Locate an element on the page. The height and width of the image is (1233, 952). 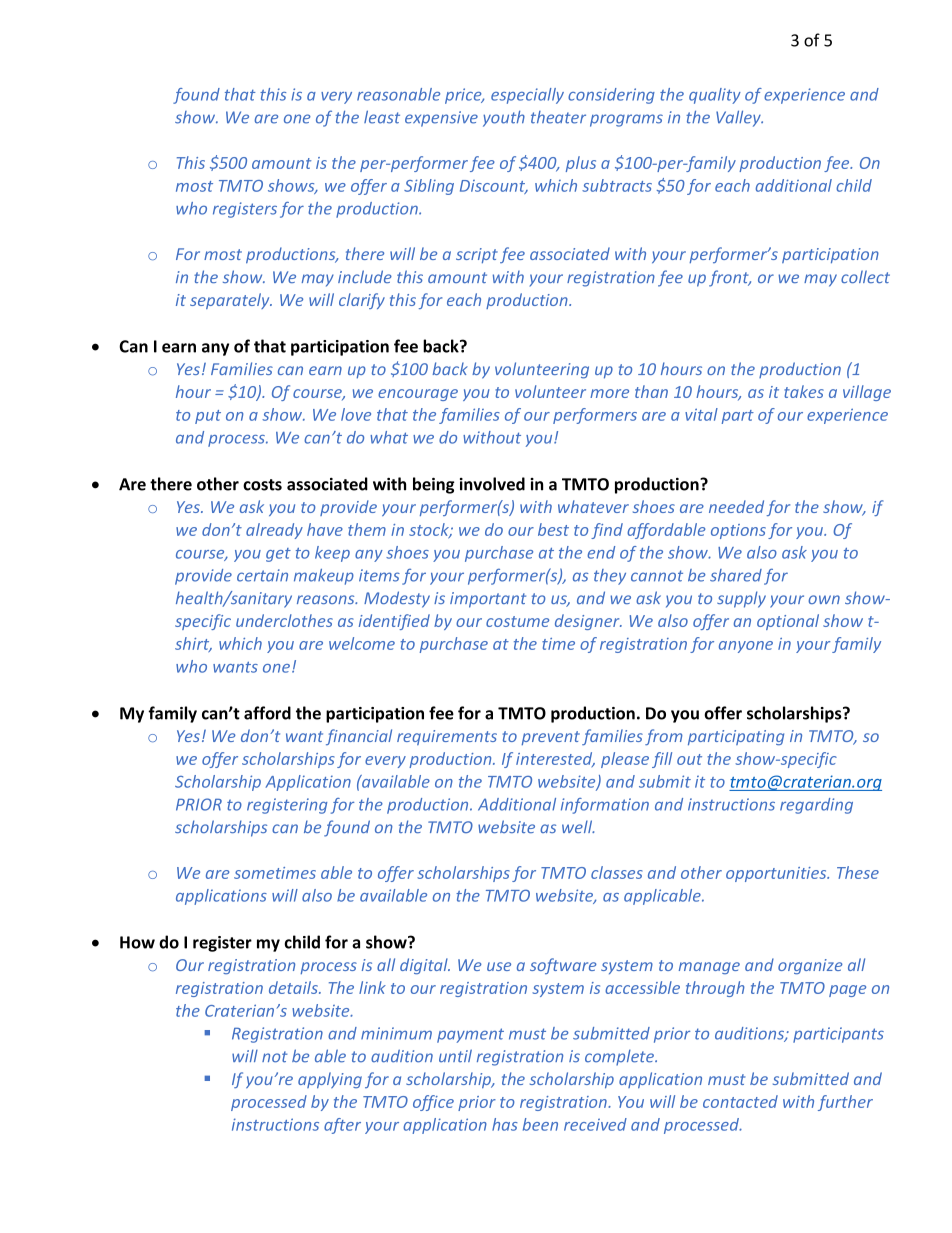
reasons is located at coordinates (327, 599).
